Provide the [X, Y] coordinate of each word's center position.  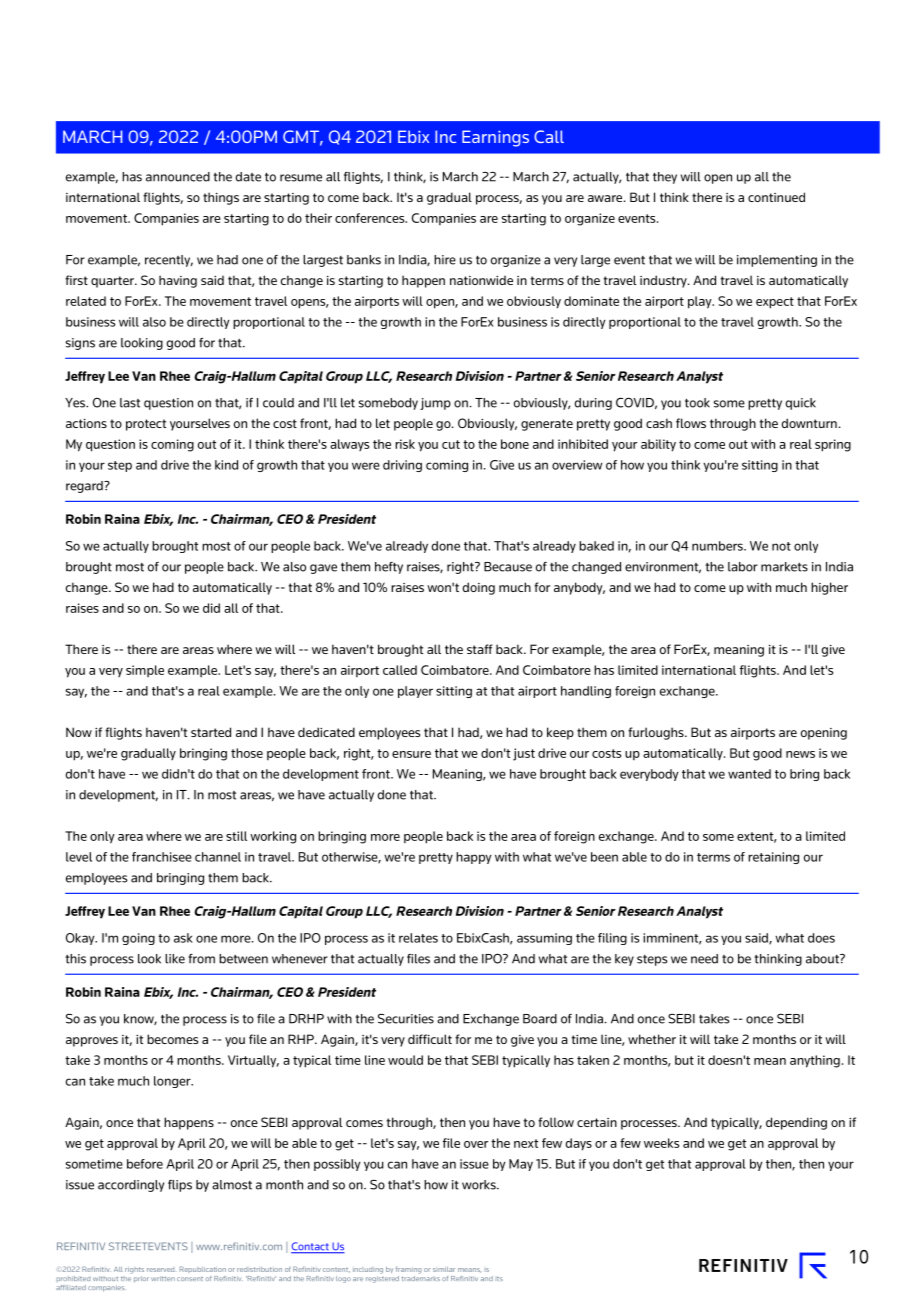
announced [178, 177]
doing [479, 588]
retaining [773, 858]
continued [776, 197]
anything [815, 1061]
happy [474, 858]
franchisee [162, 857]
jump [435, 404]
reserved [160, 1270]
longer [173, 1082]
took [697, 403]
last [130, 403]
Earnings [495, 138]
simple [145, 671]
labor [743, 567]
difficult [430, 1039]
